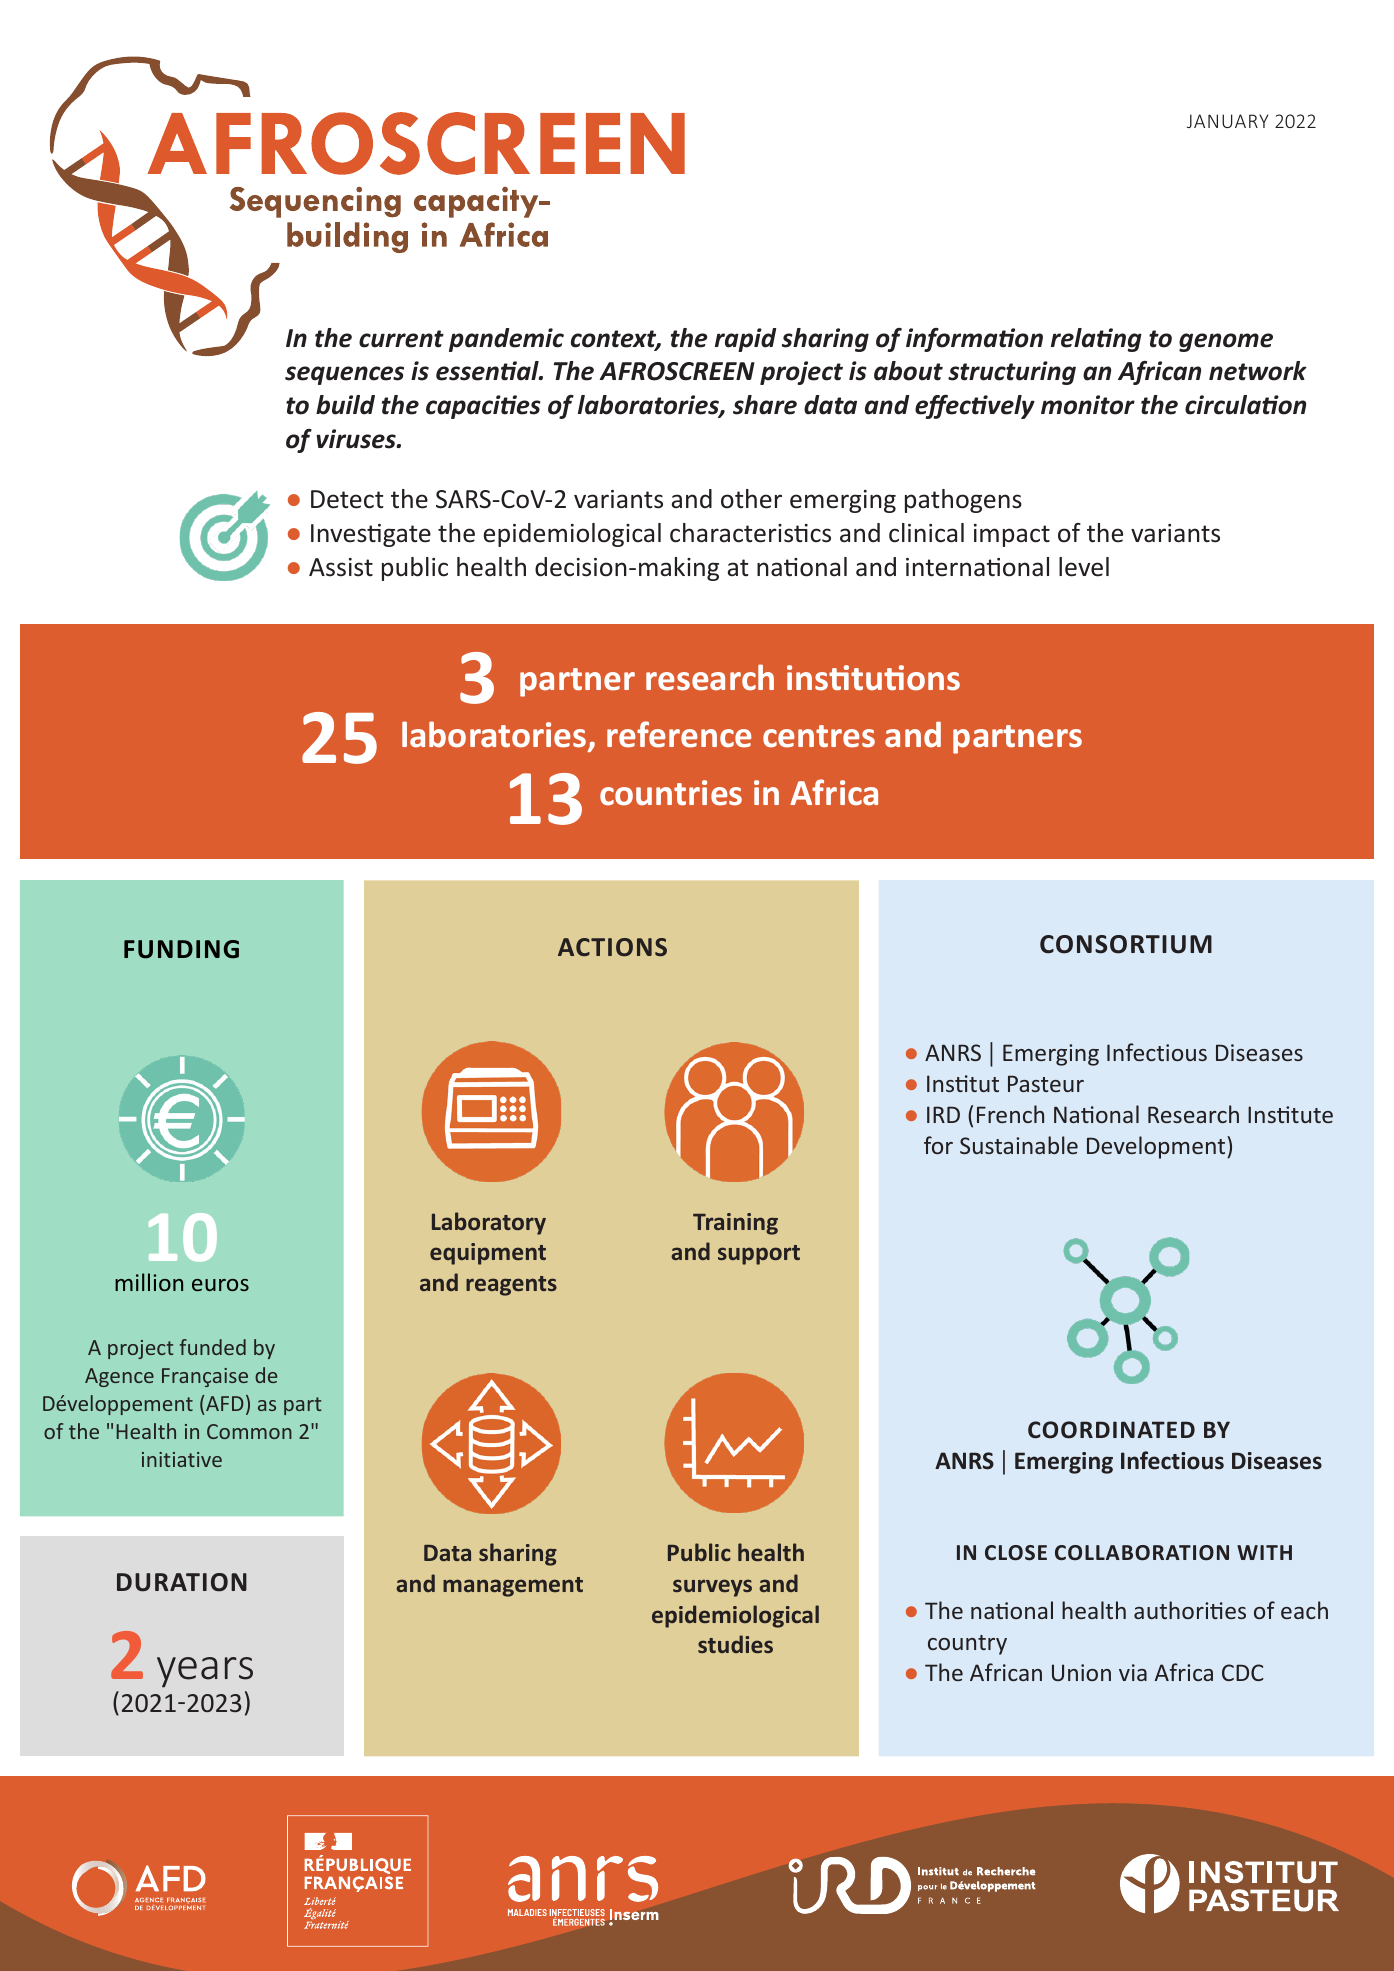 The image size is (1394, 1971). What do you see at coordinates (205, 1672) in the screenshot?
I see `years` at bounding box center [205, 1672].
